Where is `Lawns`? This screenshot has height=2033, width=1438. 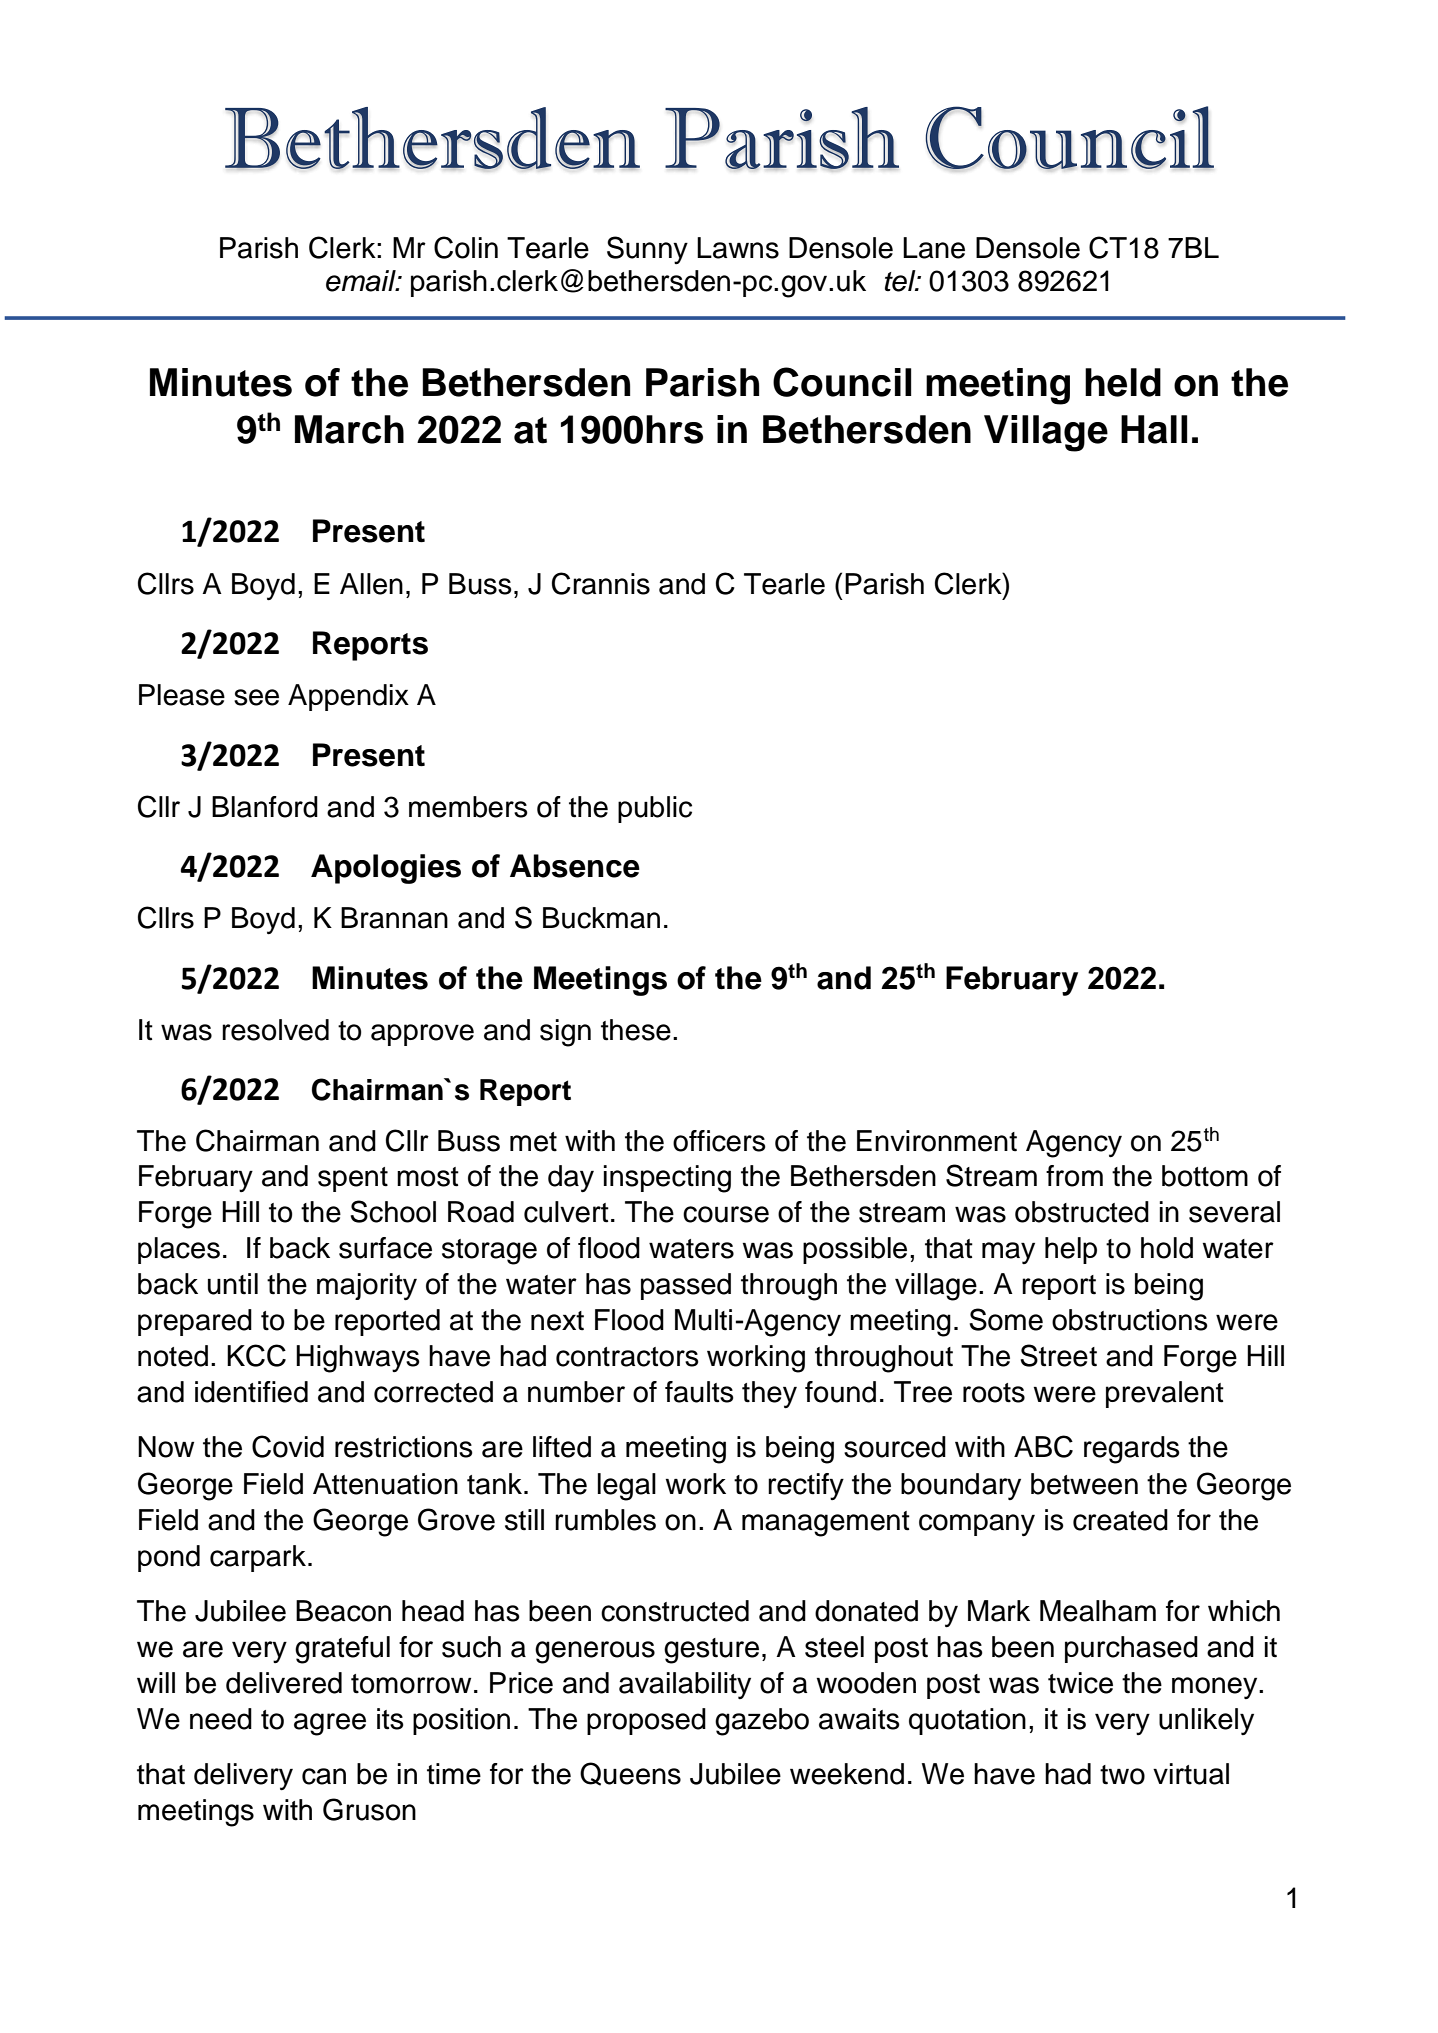
Lawns is located at coordinates (738, 248).
